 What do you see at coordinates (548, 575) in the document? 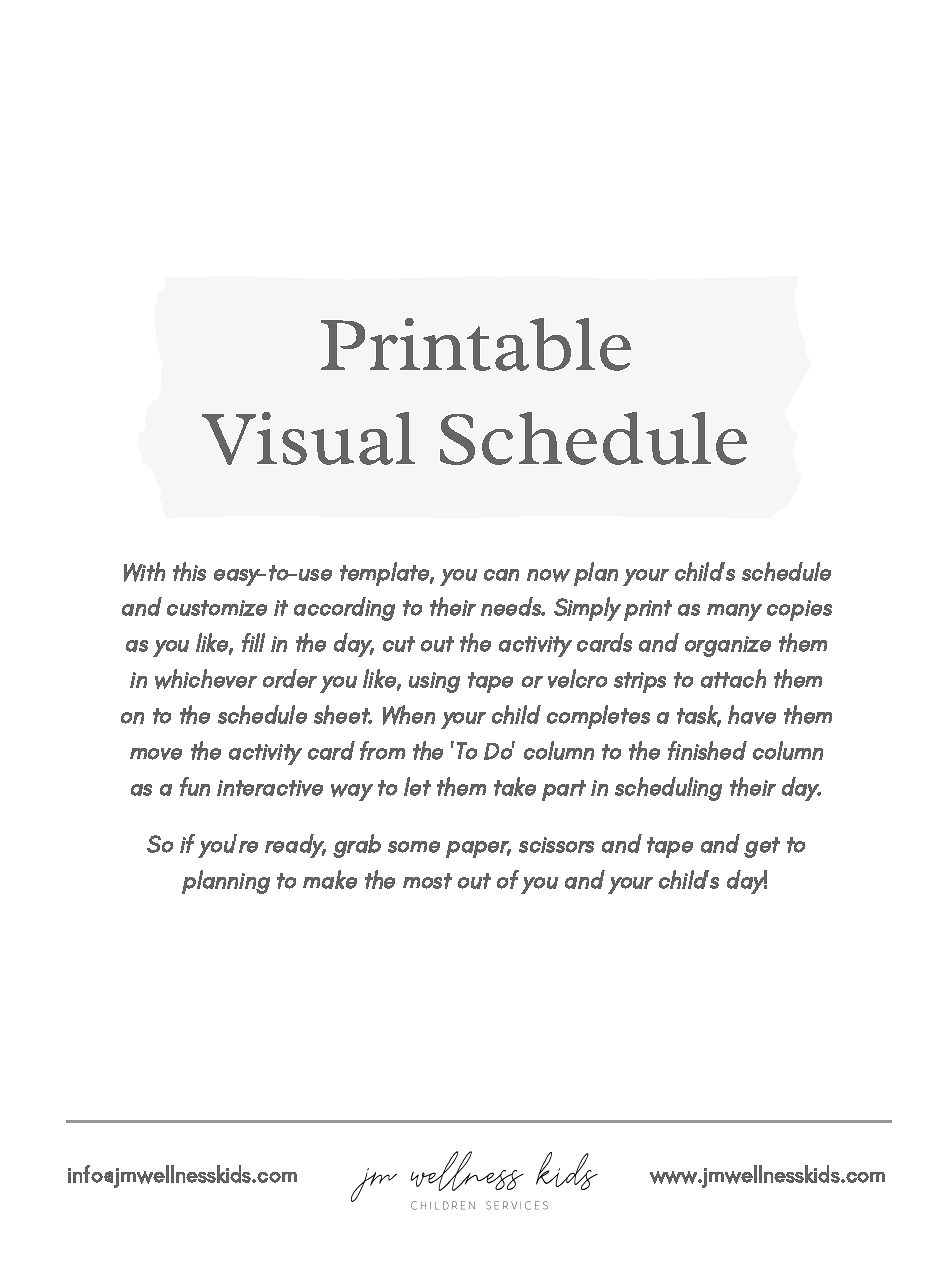
I see `now` at bounding box center [548, 575].
